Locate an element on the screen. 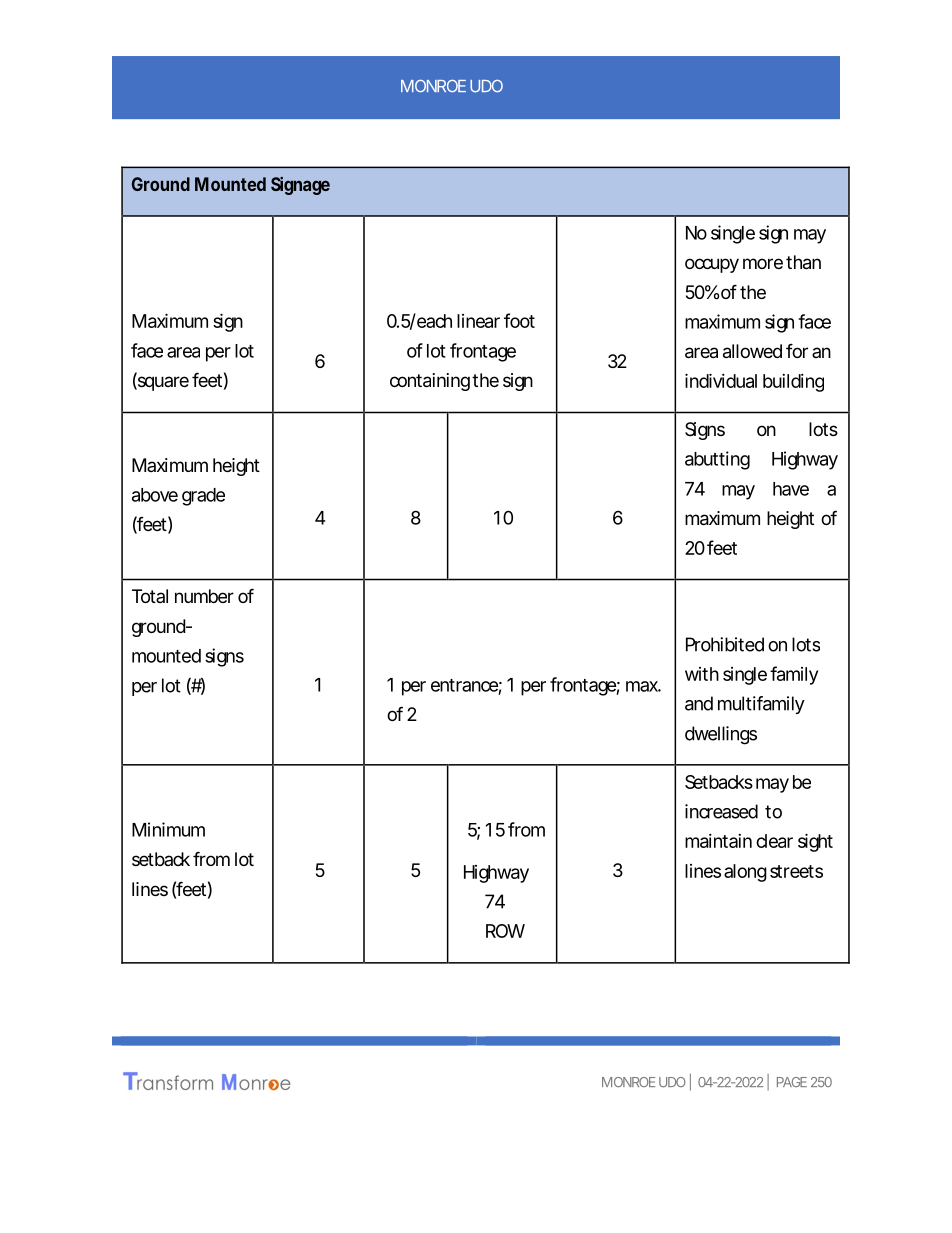 This screenshot has width=952, height=1233. containing is located at coordinates (430, 382).
